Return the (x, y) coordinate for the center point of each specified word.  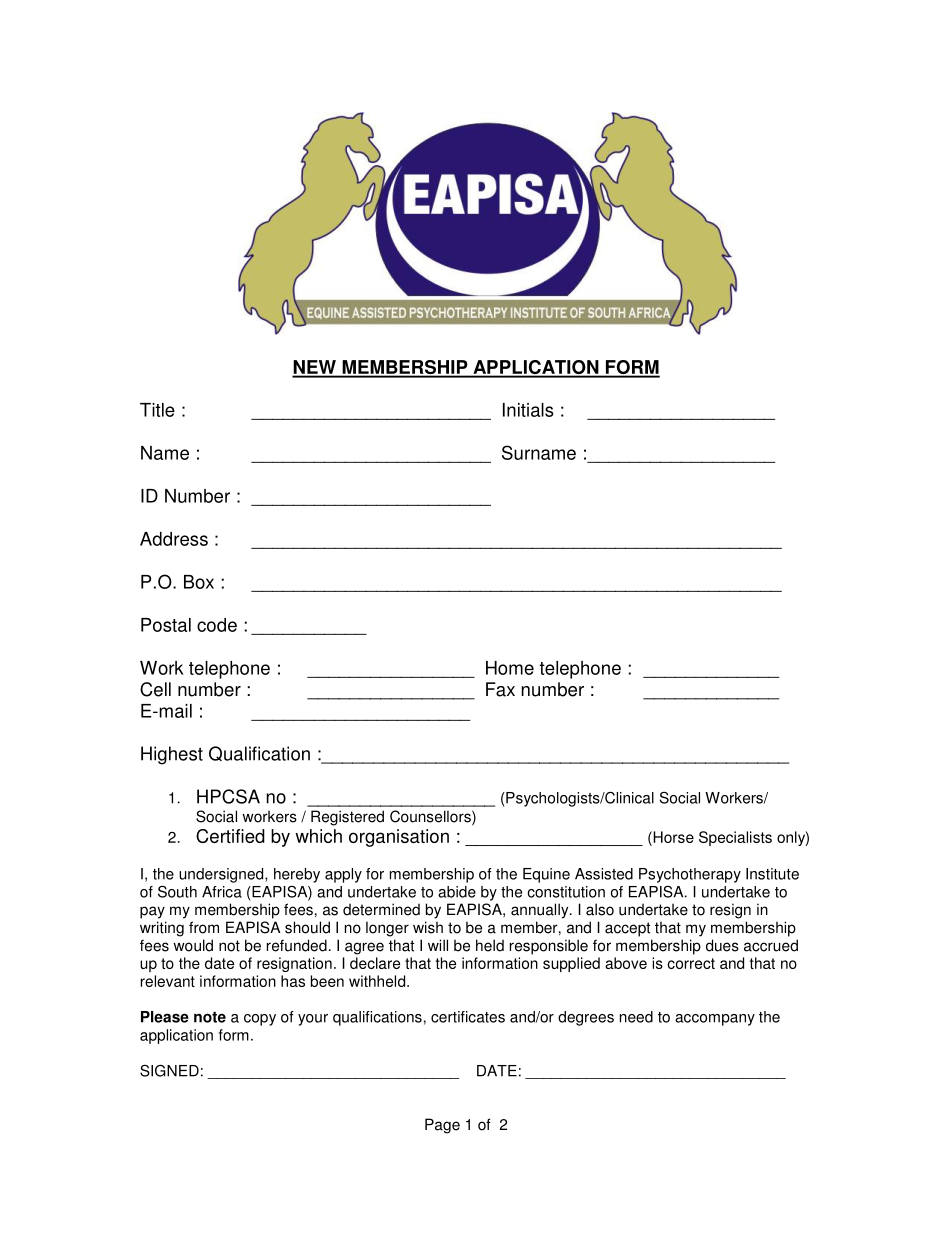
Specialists (735, 838)
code (217, 625)
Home (510, 668)
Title (157, 410)
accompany (715, 1020)
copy (260, 1020)
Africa (222, 892)
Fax (500, 689)
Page (442, 1126)
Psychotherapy (690, 875)
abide (457, 892)
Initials (528, 410)
